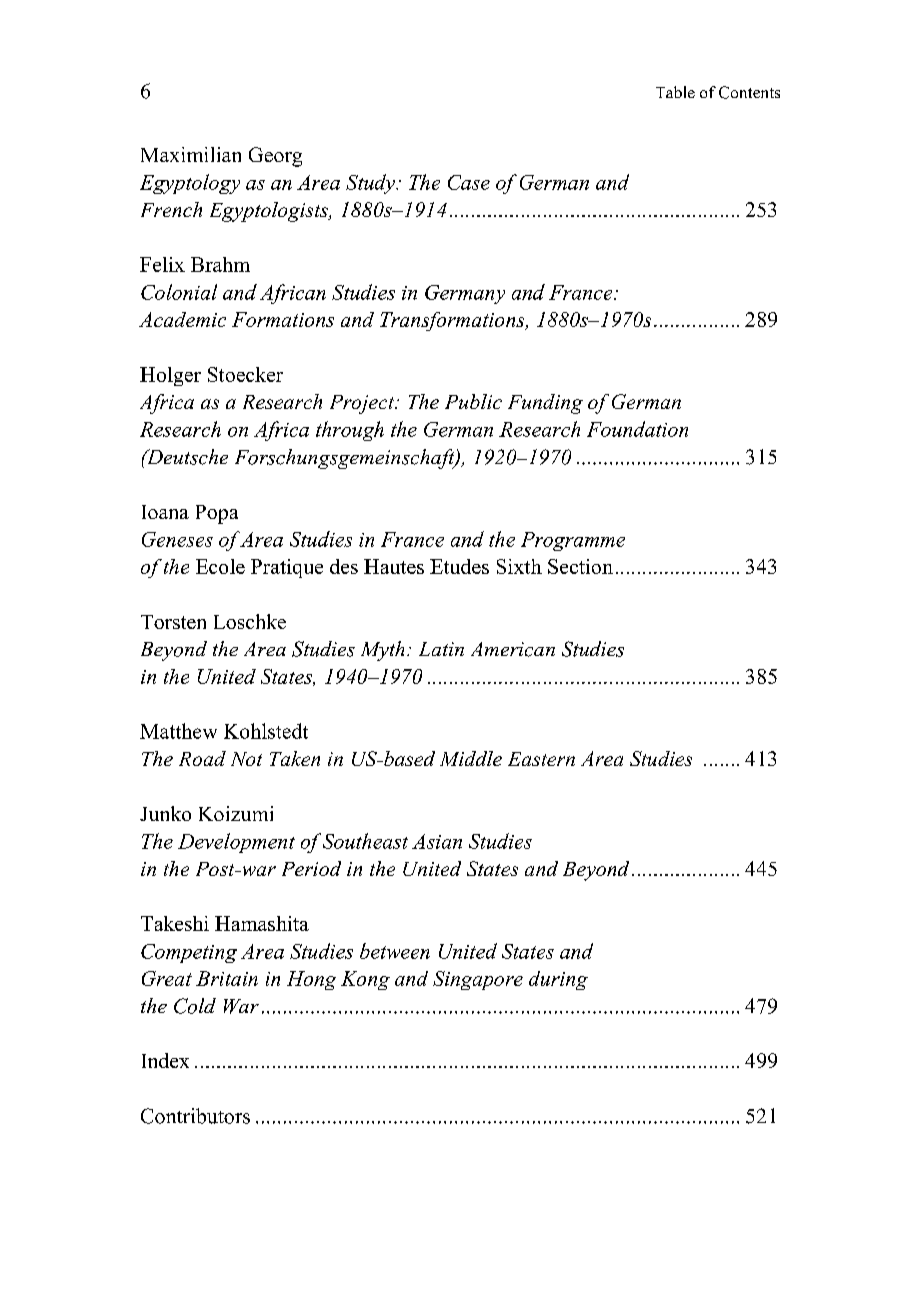 This image has width=924, height=1307. Describe the element at coordinates (478, 980) in the image. I see `Singapore` at that location.
